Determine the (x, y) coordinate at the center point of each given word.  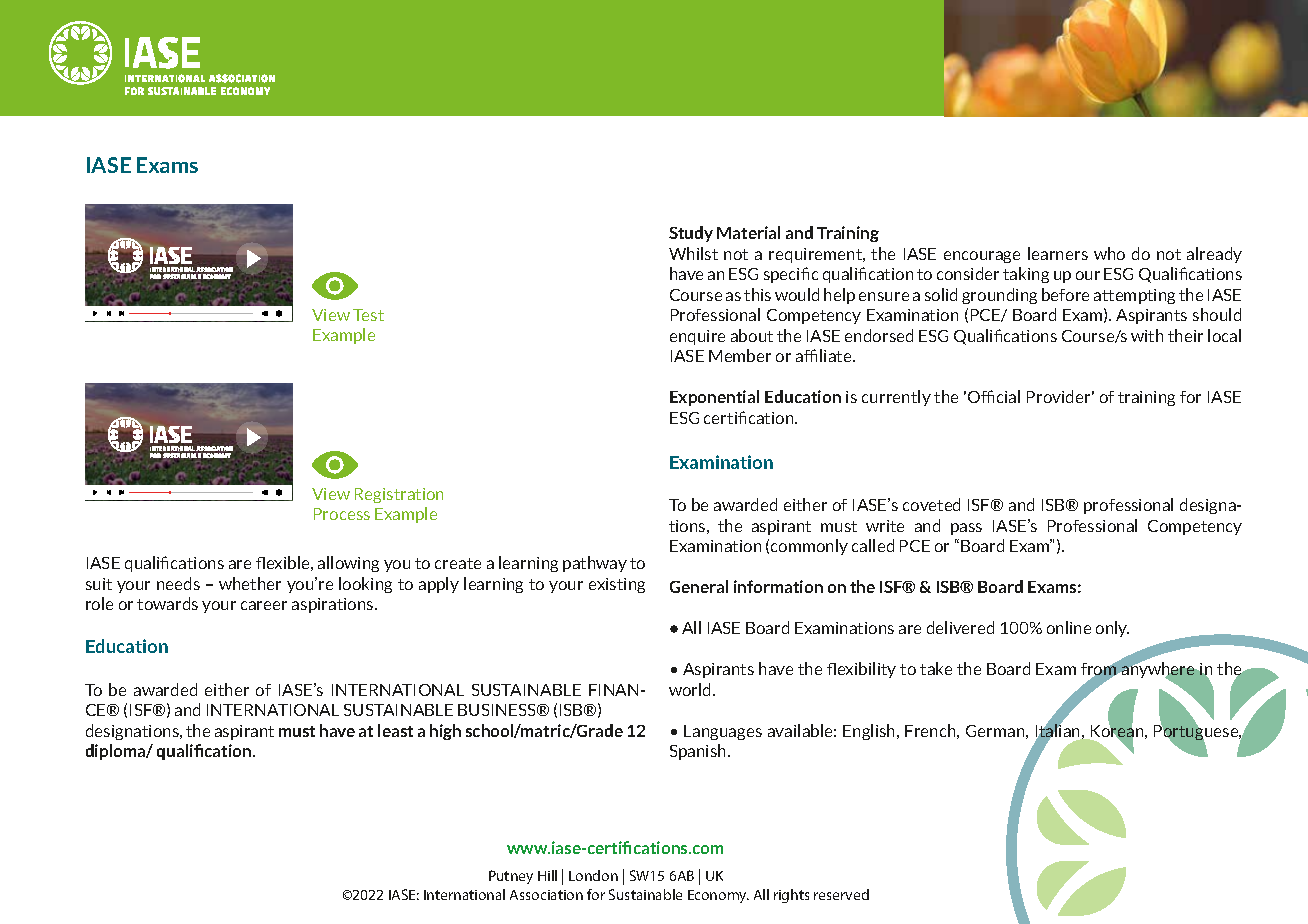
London (593, 875)
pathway (595, 564)
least (395, 730)
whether (250, 583)
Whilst (693, 253)
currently (896, 398)
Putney (511, 877)
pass (966, 529)
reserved (841, 894)
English (870, 732)
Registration (399, 495)
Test (368, 315)
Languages (723, 732)
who (1109, 253)
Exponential (714, 398)
